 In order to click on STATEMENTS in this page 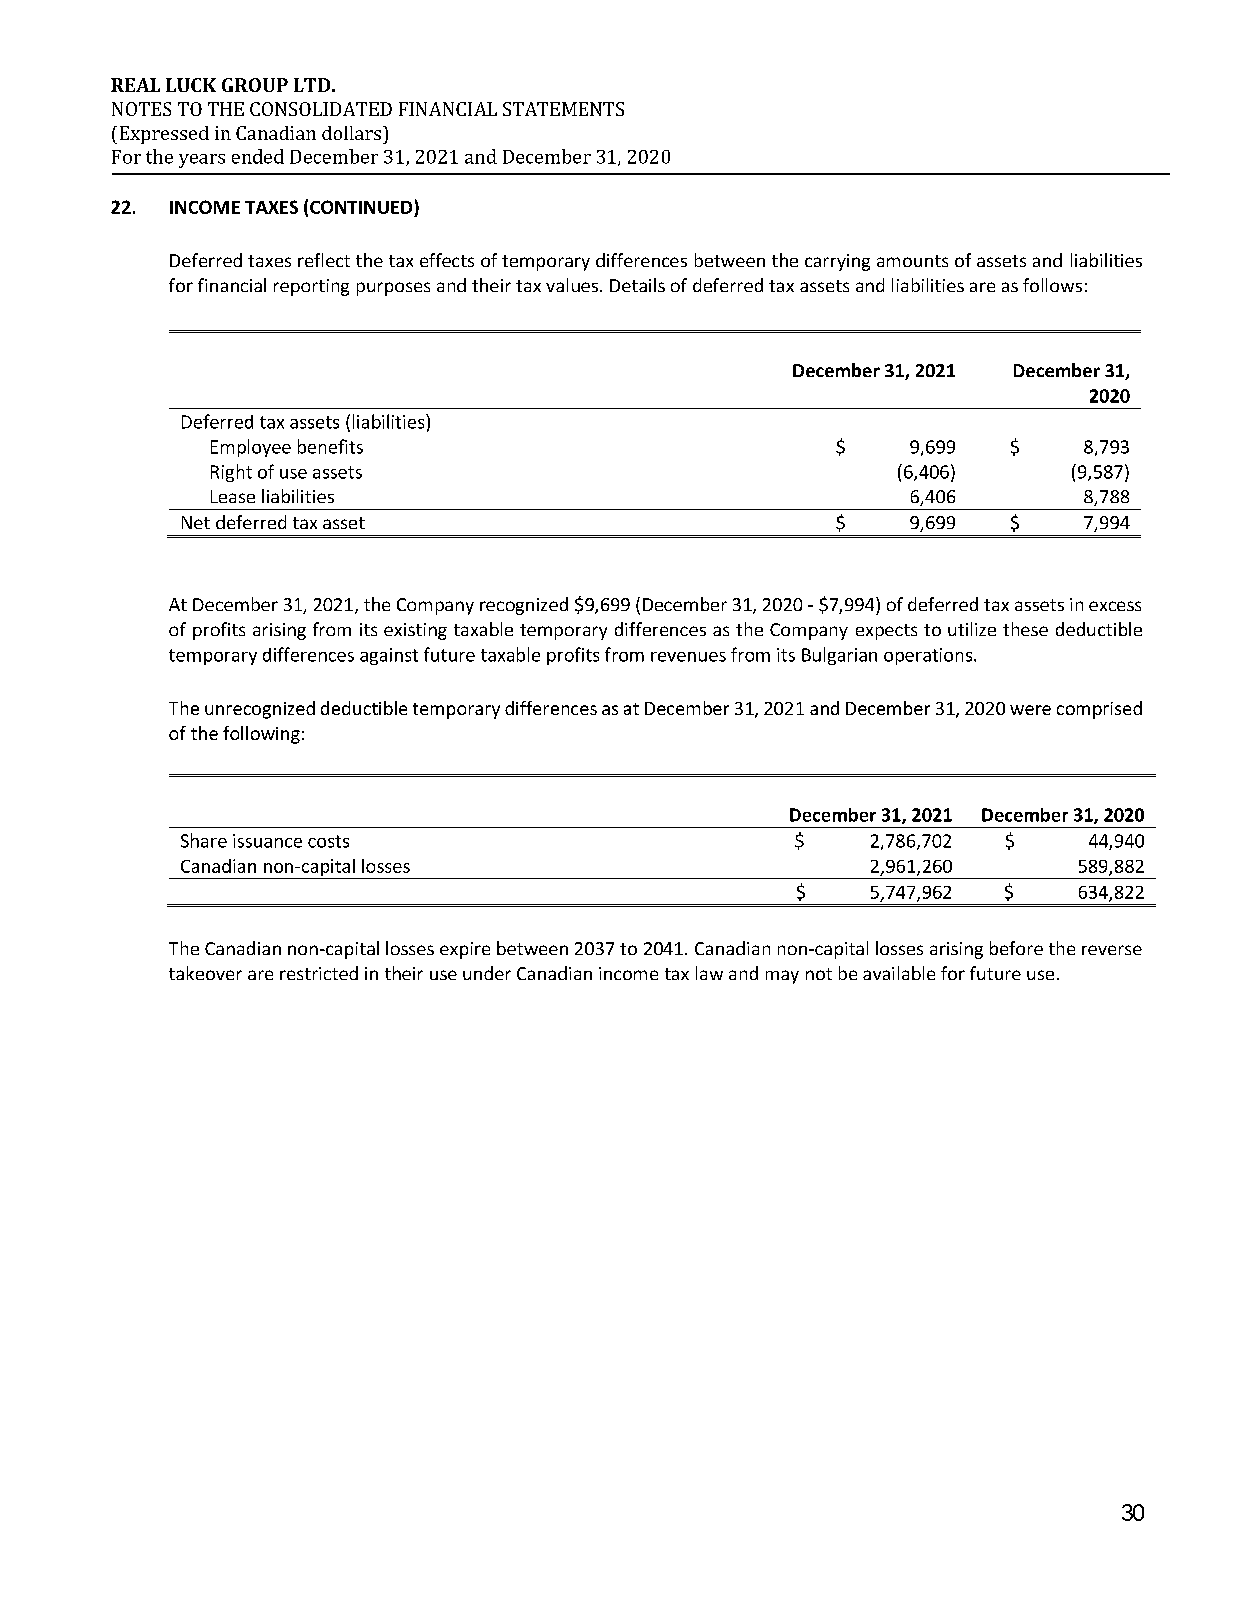, I will do `click(563, 109)`.
